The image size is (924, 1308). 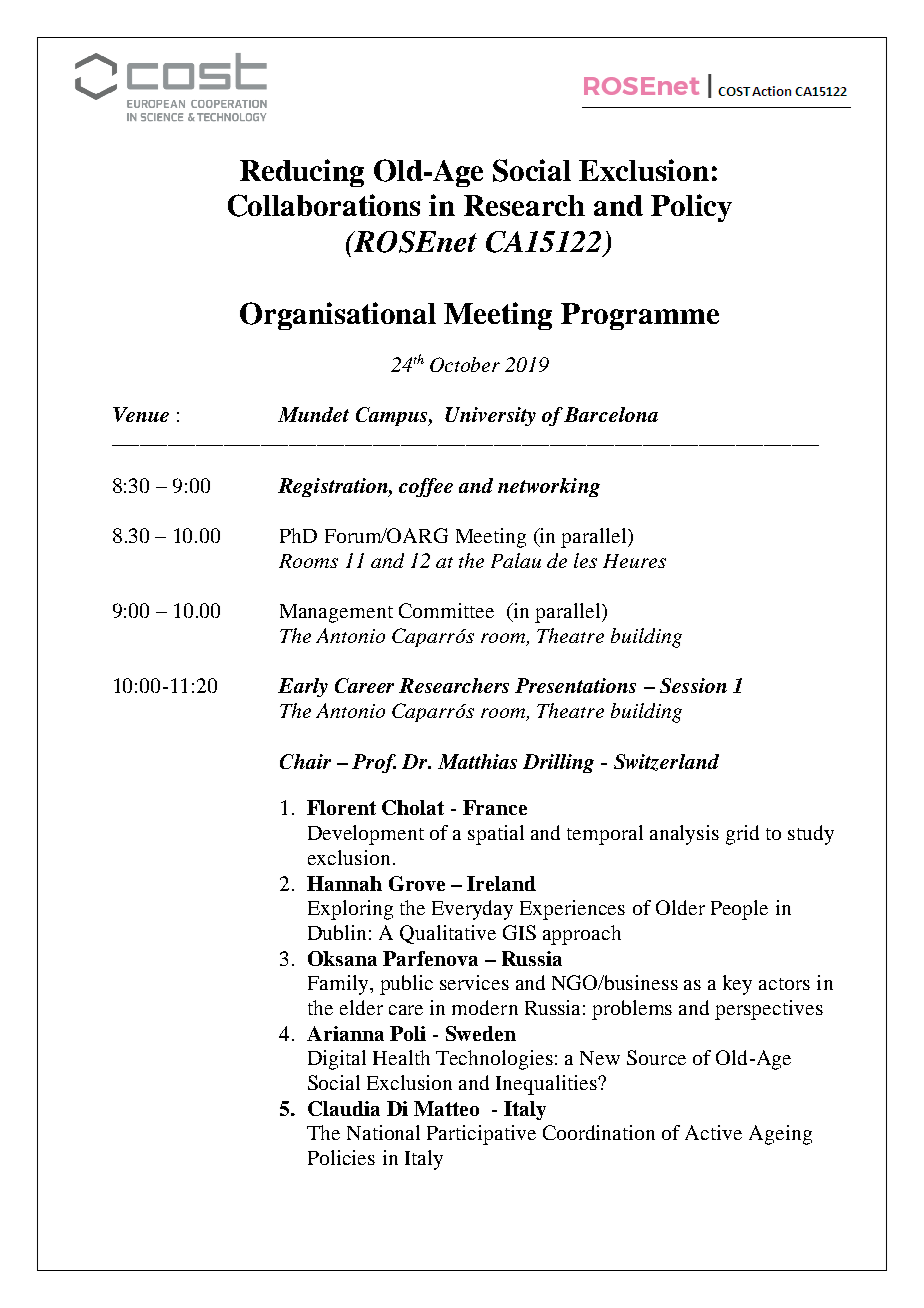 I want to click on Programme, so click(x=640, y=316).
